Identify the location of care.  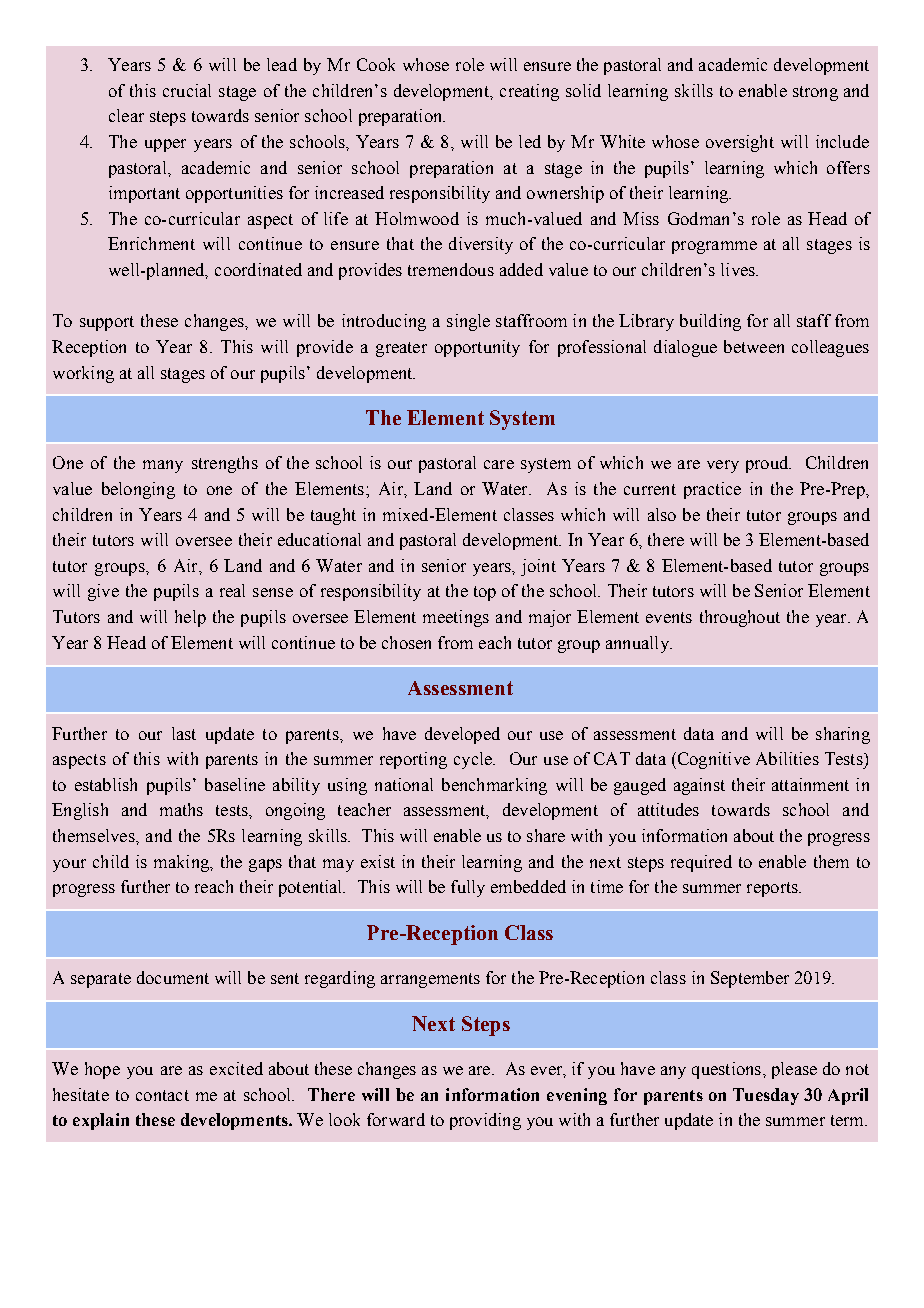
(499, 464).
